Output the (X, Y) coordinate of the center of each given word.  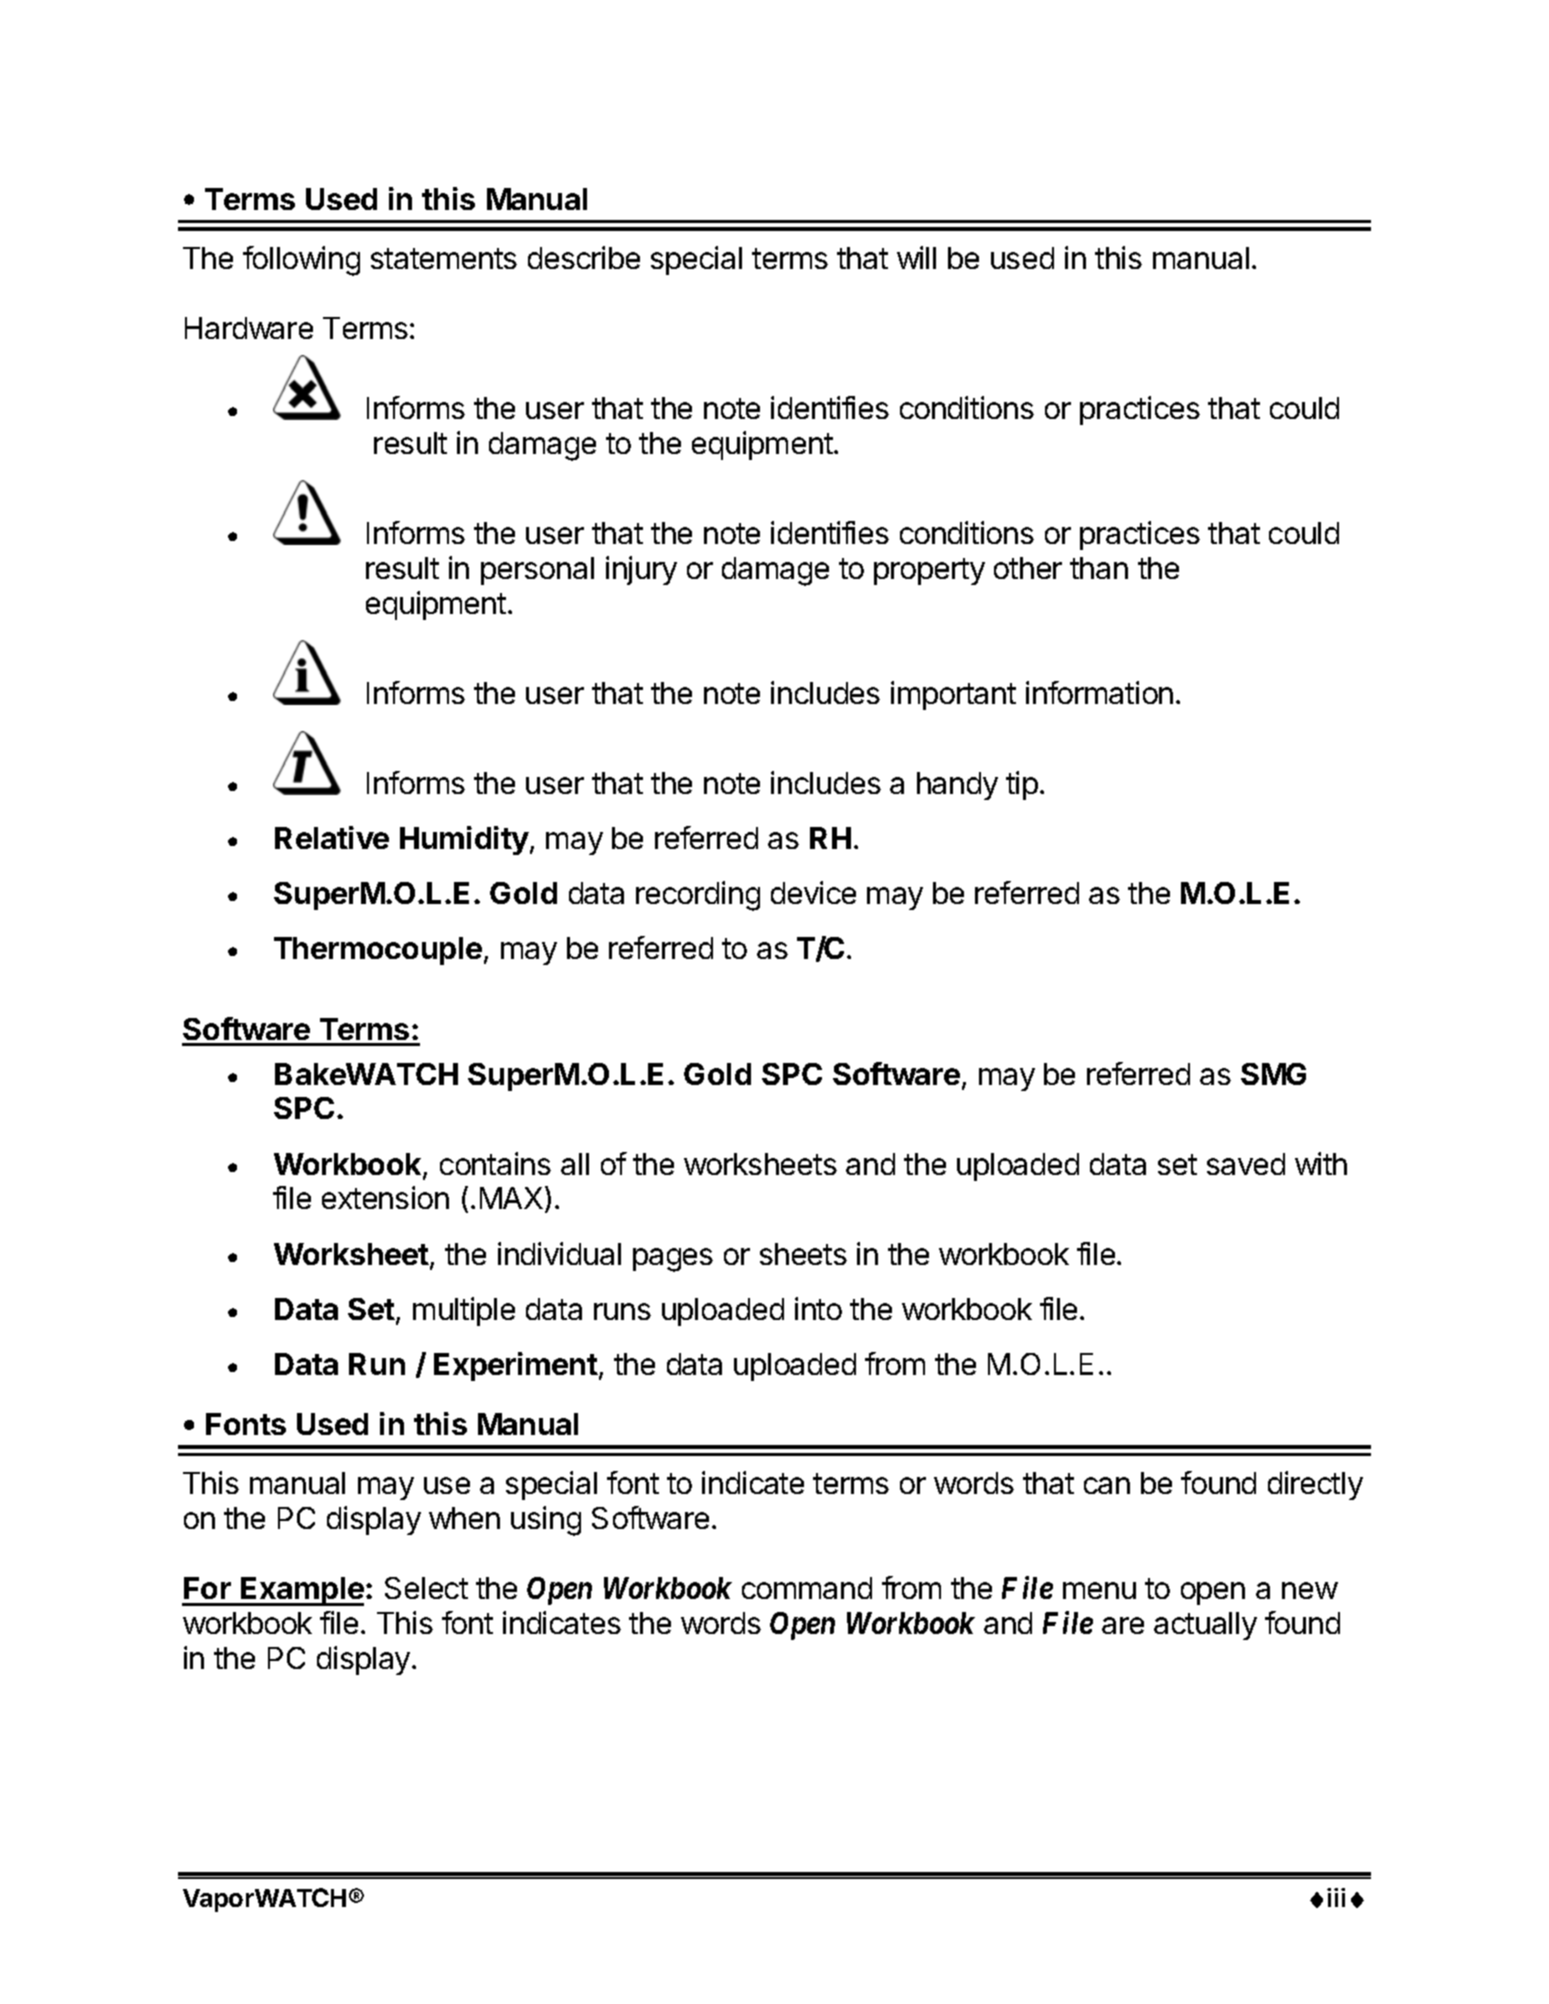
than (1099, 568)
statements (444, 258)
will (916, 257)
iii (1336, 1897)
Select (426, 1588)
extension (385, 1197)
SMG (1273, 1074)
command (807, 1588)
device (813, 892)
